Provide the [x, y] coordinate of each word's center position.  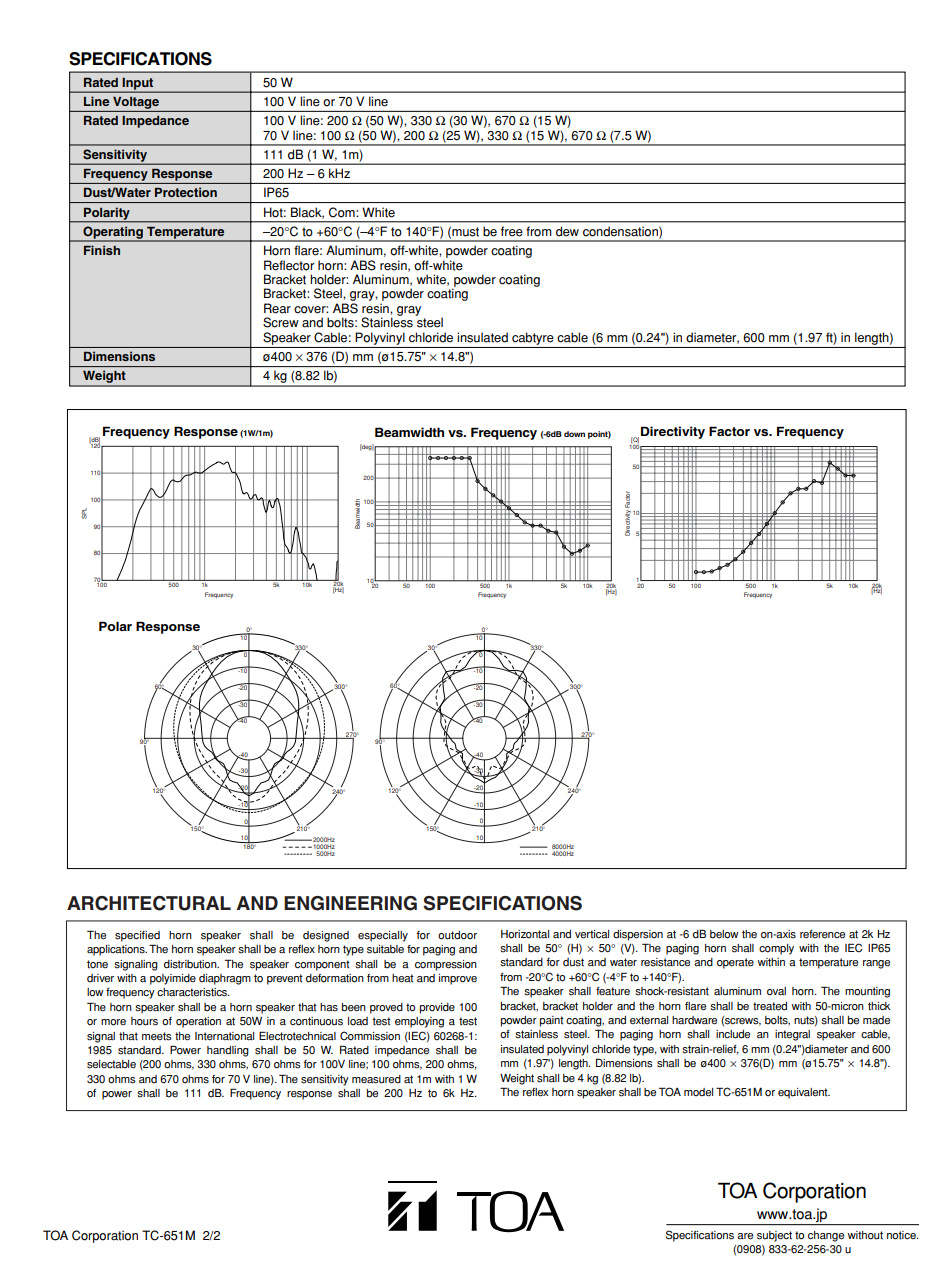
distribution [191, 964]
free [511, 231]
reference [822, 934]
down [574, 434]
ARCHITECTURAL [149, 903]
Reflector [289, 265]
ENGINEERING [350, 903]
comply [776, 949]
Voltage [136, 103]
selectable [111, 1064]
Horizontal [525, 934]
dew [567, 231]
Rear [277, 308]
